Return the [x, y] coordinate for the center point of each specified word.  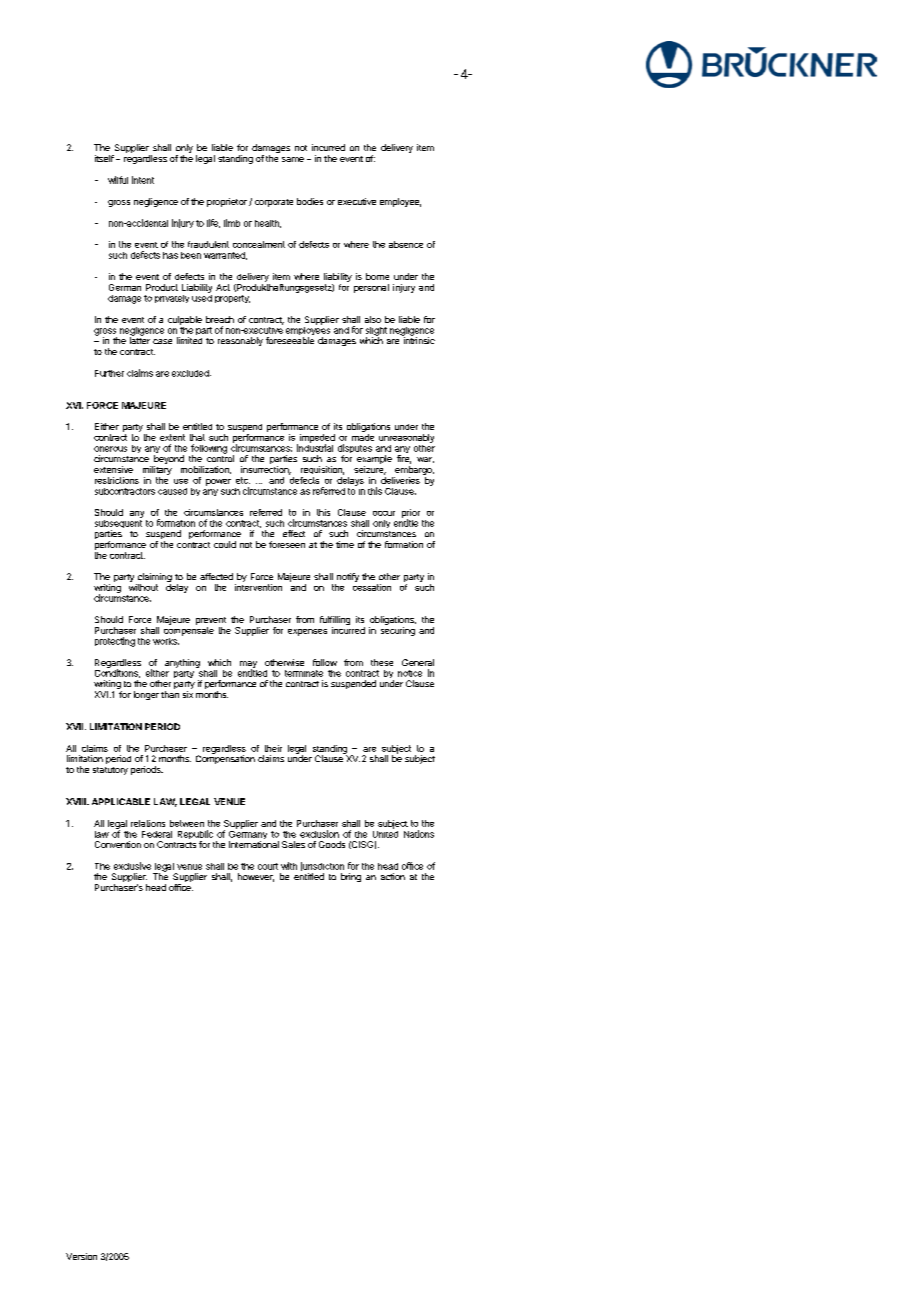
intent [143, 180]
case [162, 341]
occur [384, 513]
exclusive [132, 866]
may [248, 665]
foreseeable [290, 340]
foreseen [287, 544]
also [373, 319]
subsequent [118, 524]
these [382, 662]
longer [146, 695]
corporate [274, 203]
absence [406, 244]
